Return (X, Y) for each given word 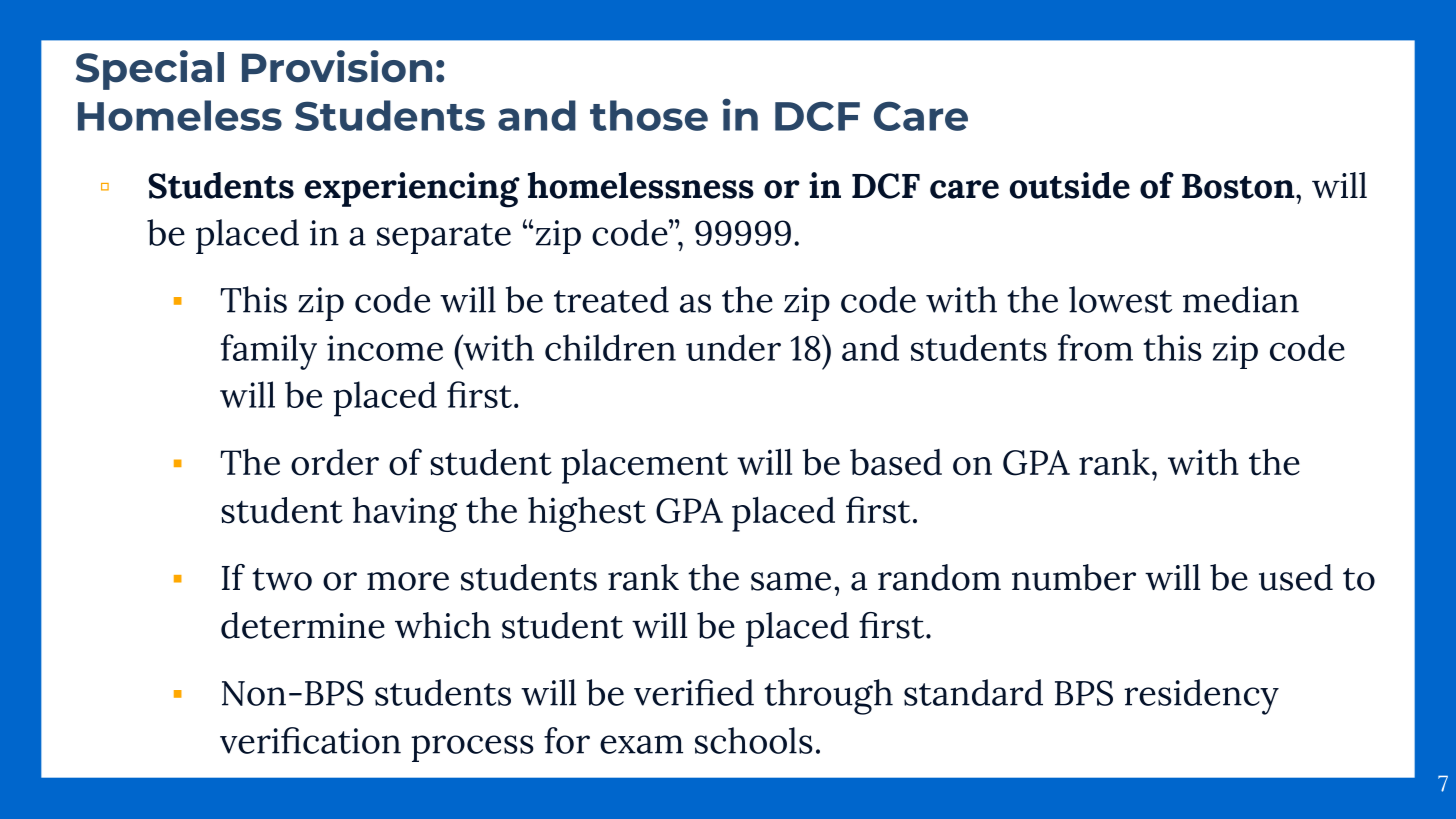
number (1074, 577)
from (1095, 347)
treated (611, 299)
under (733, 347)
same (791, 581)
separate (444, 238)
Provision (337, 66)
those (649, 115)
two (282, 579)
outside (1070, 185)
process (472, 748)
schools (754, 740)
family (269, 352)
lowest (1120, 299)
